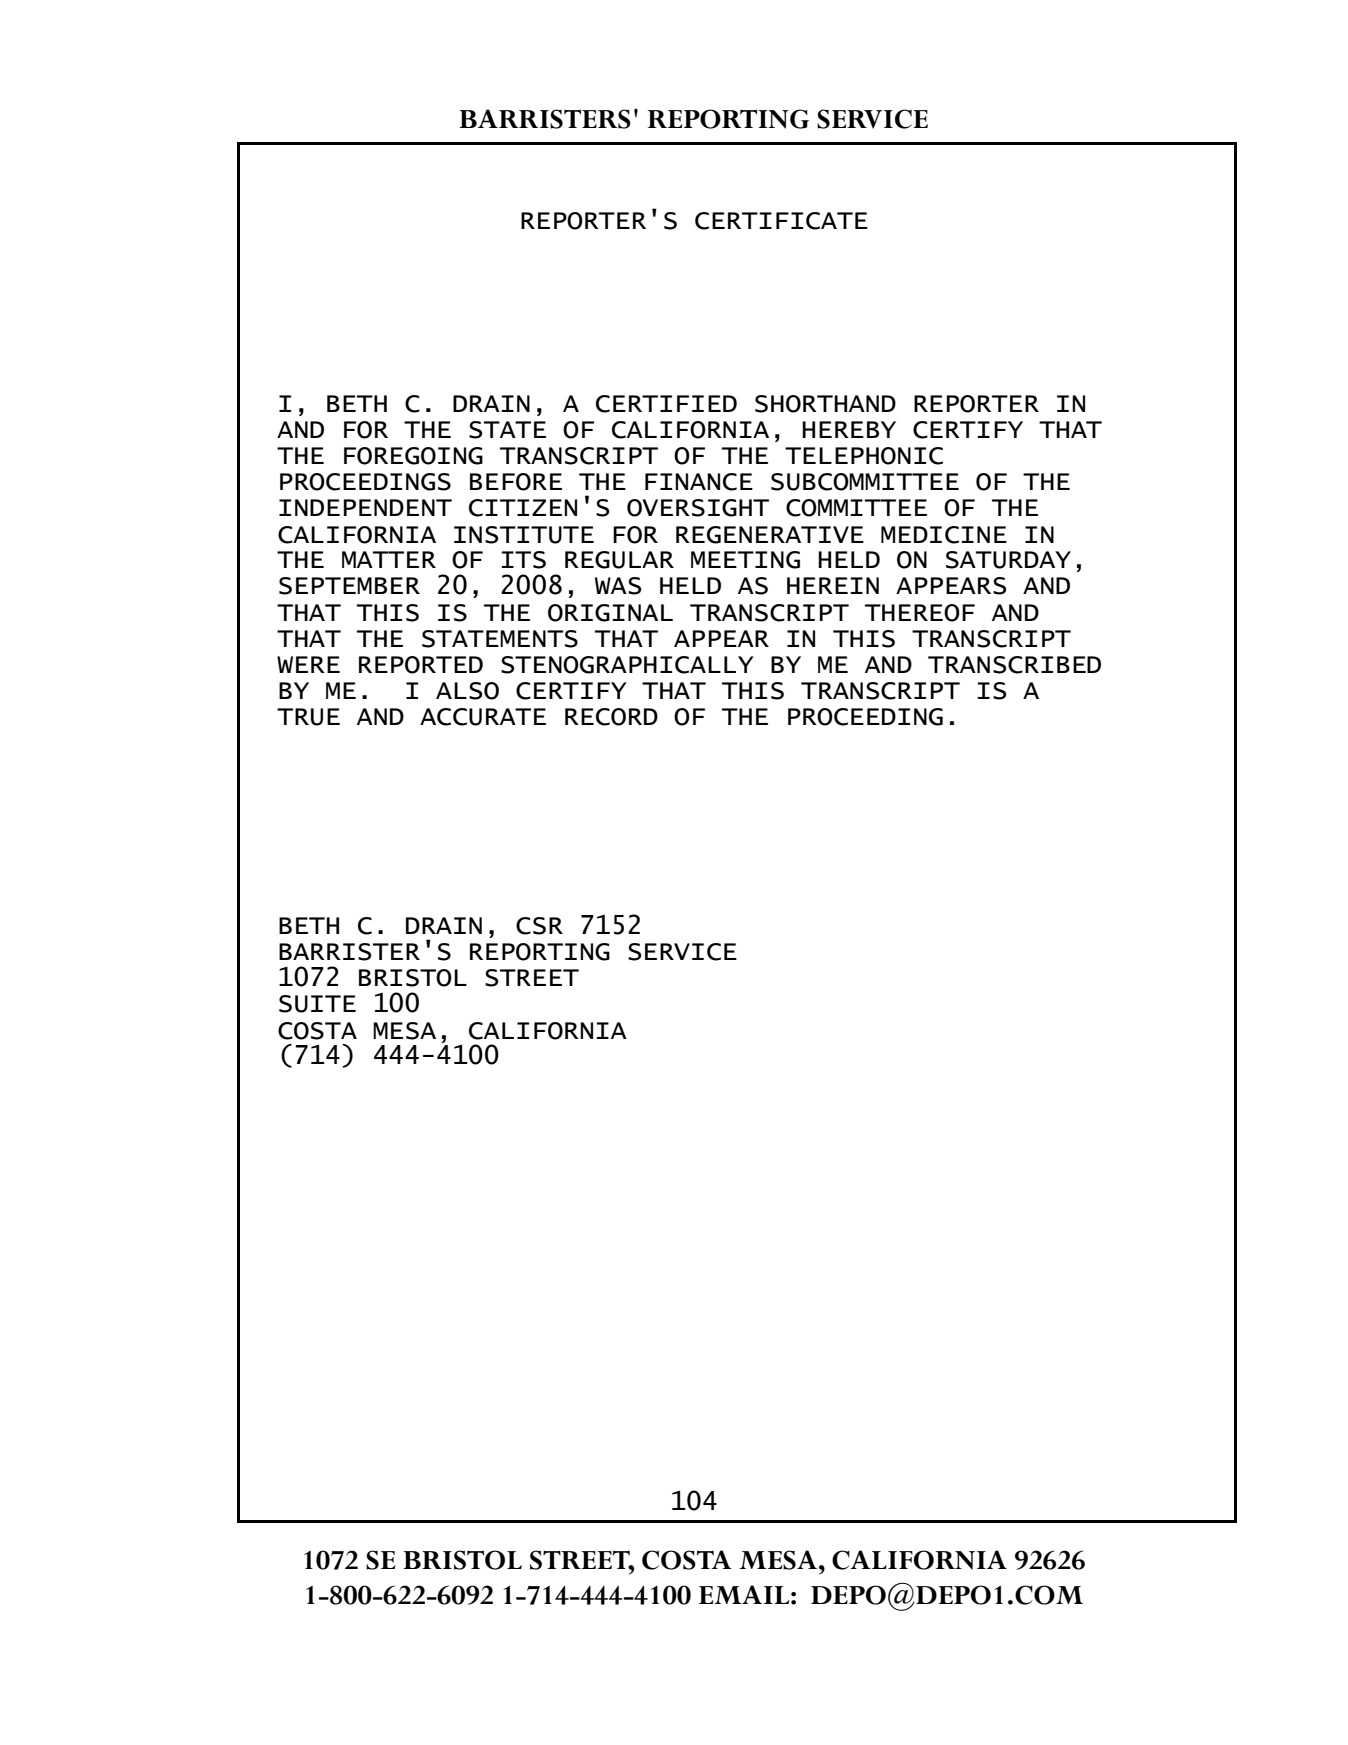  I want to click on FOREGOING, so click(413, 456).
